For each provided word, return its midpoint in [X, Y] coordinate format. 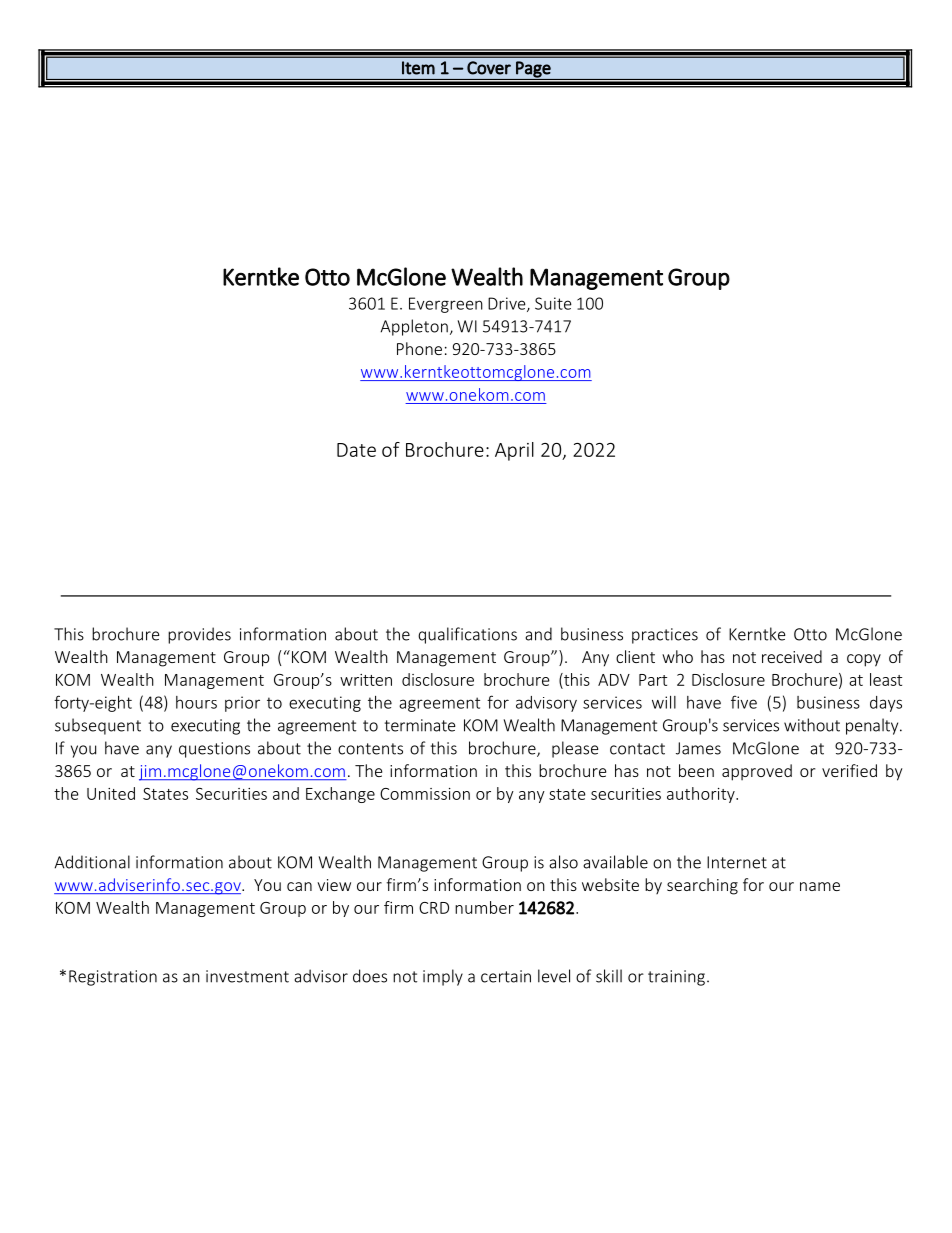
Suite [553, 303]
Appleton [414, 327]
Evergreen [446, 305]
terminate [420, 725]
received [792, 656]
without [812, 725]
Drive [508, 304]
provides [199, 635]
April [514, 451]
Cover [489, 68]
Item [418, 68]
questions [214, 750]
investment [247, 976]
